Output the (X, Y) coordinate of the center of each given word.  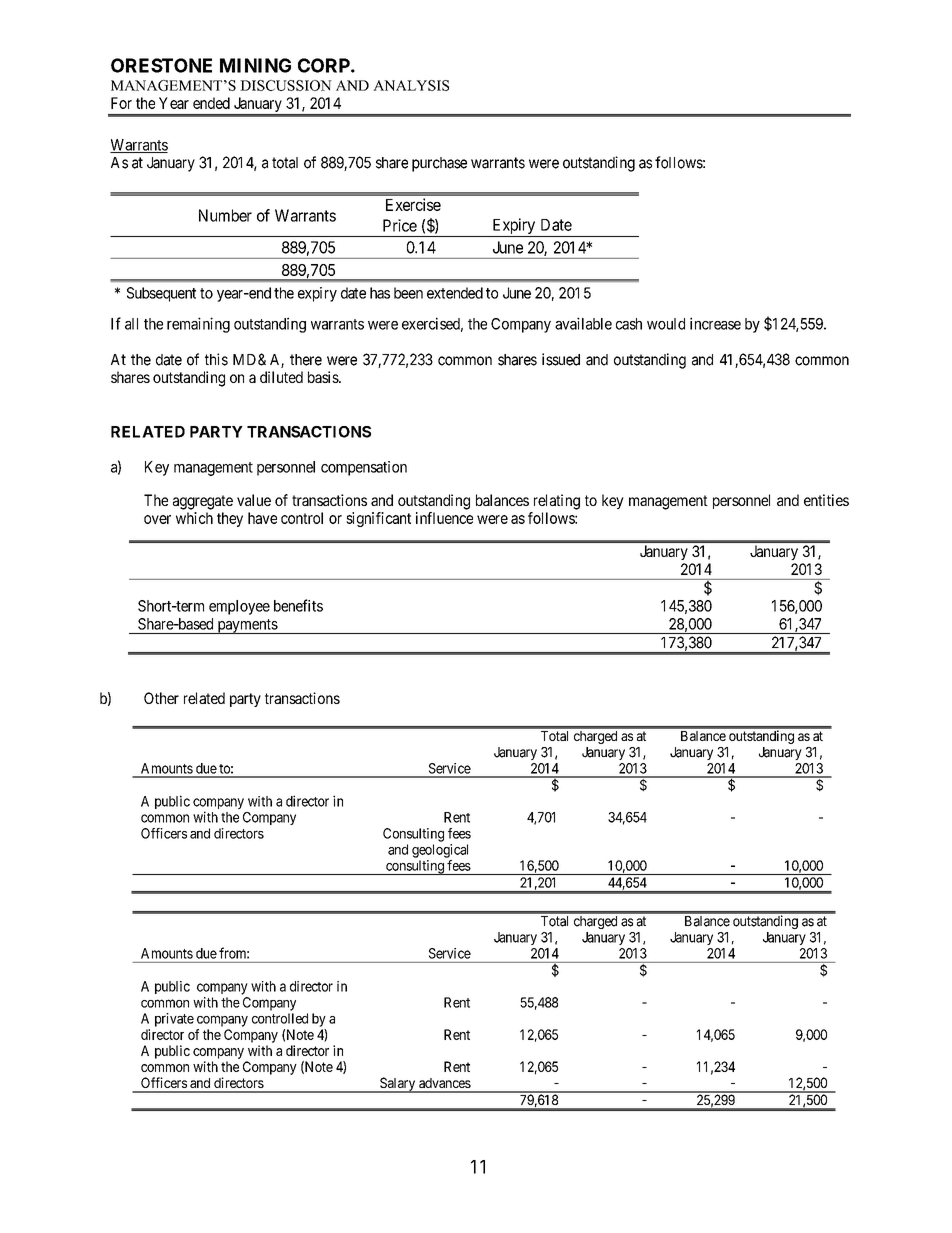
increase (715, 323)
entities (826, 500)
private (174, 1020)
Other (161, 698)
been (408, 293)
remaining (198, 325)
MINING (255, 65)
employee (239, 607)
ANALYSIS (411, 85)
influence (444, 518)
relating (557, 502)
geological (440, 851)
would (666, 324)
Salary (398, 1085)
